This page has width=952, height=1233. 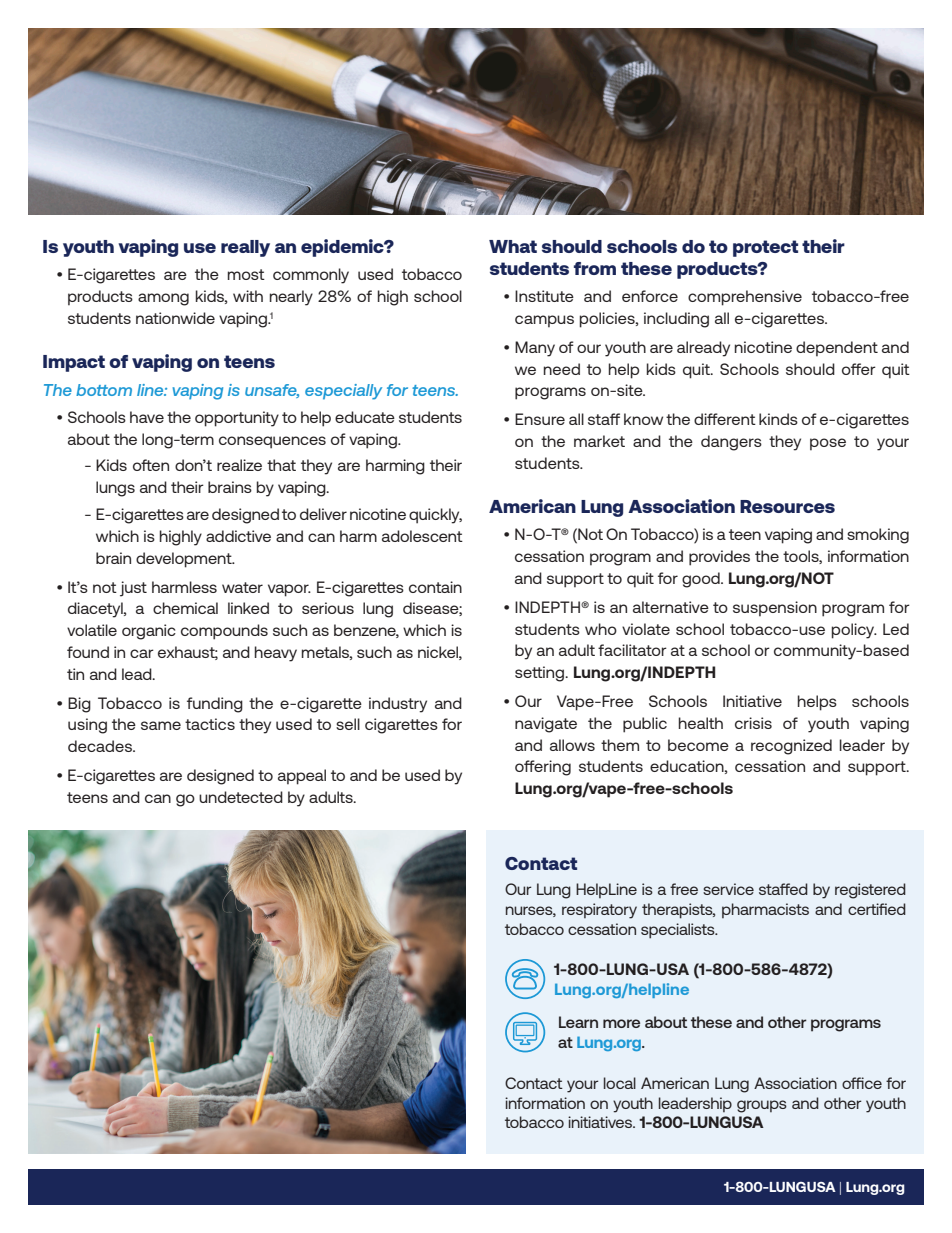 What do you see at coordinates (513, 246) in the page?
I see `What` at bounding box center [513, 246].
